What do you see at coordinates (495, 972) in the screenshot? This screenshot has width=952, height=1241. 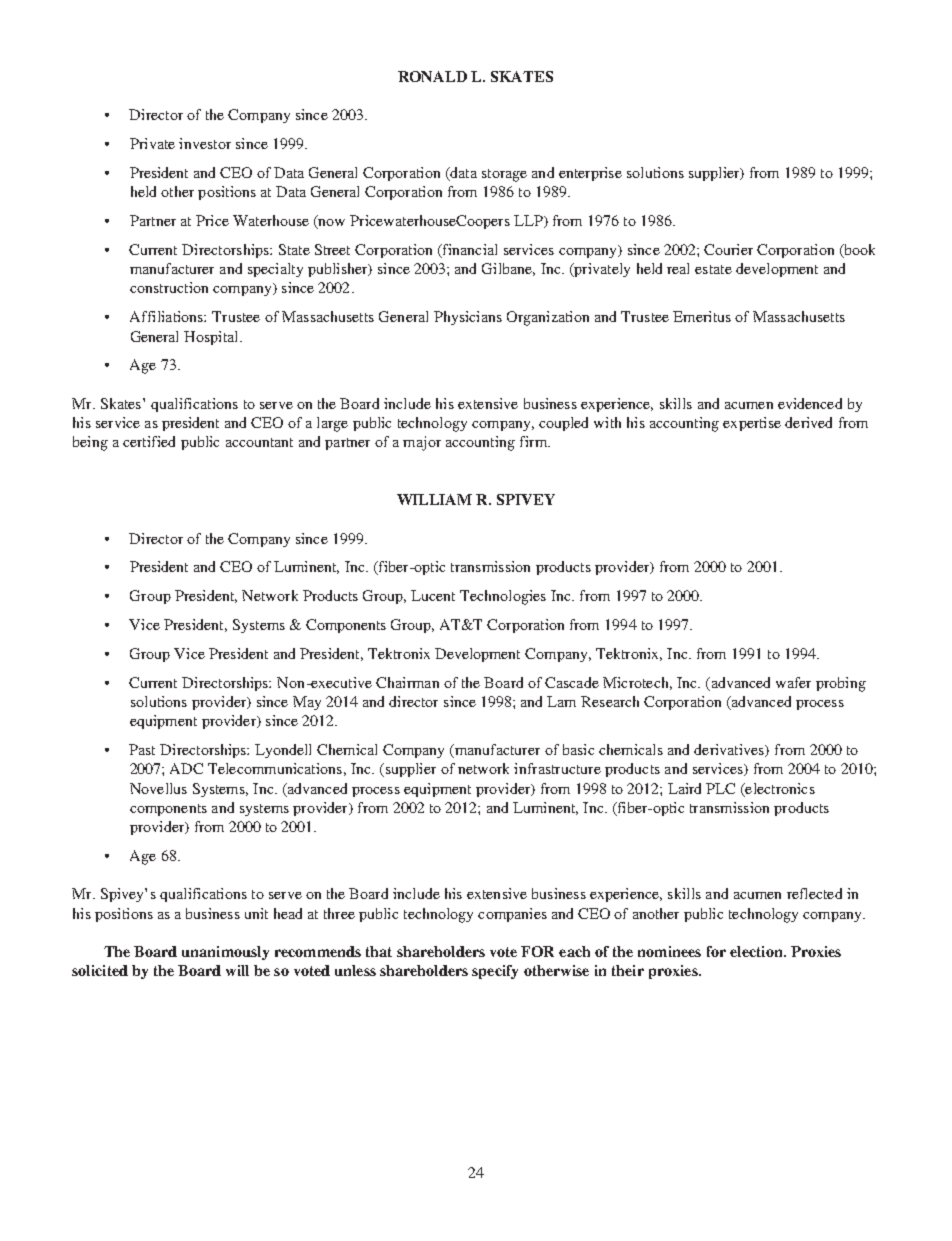 I see `specify` at bounding box center [495, 972].
